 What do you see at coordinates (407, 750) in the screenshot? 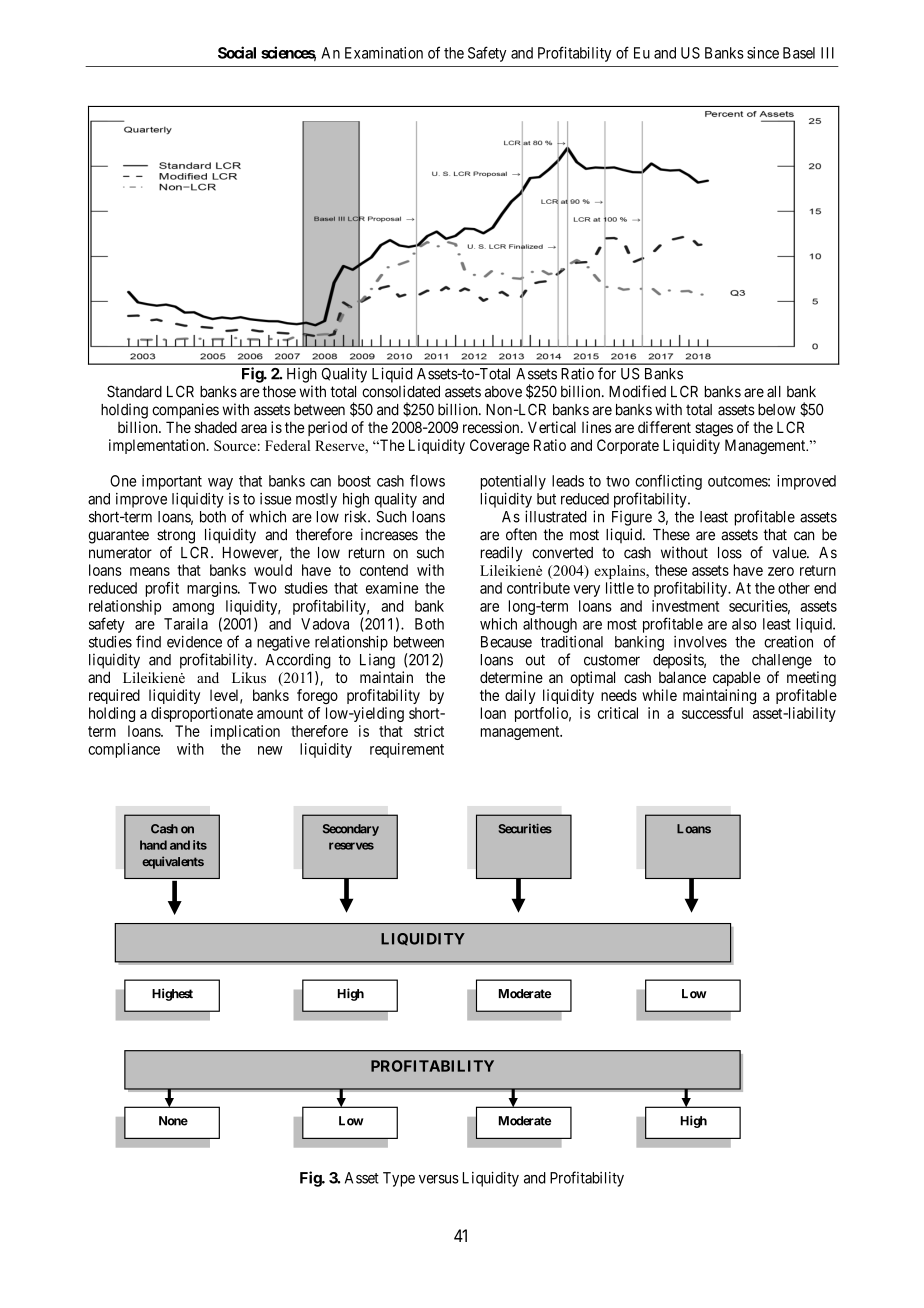
I see `requirement` at bounding box center [407, 750].
